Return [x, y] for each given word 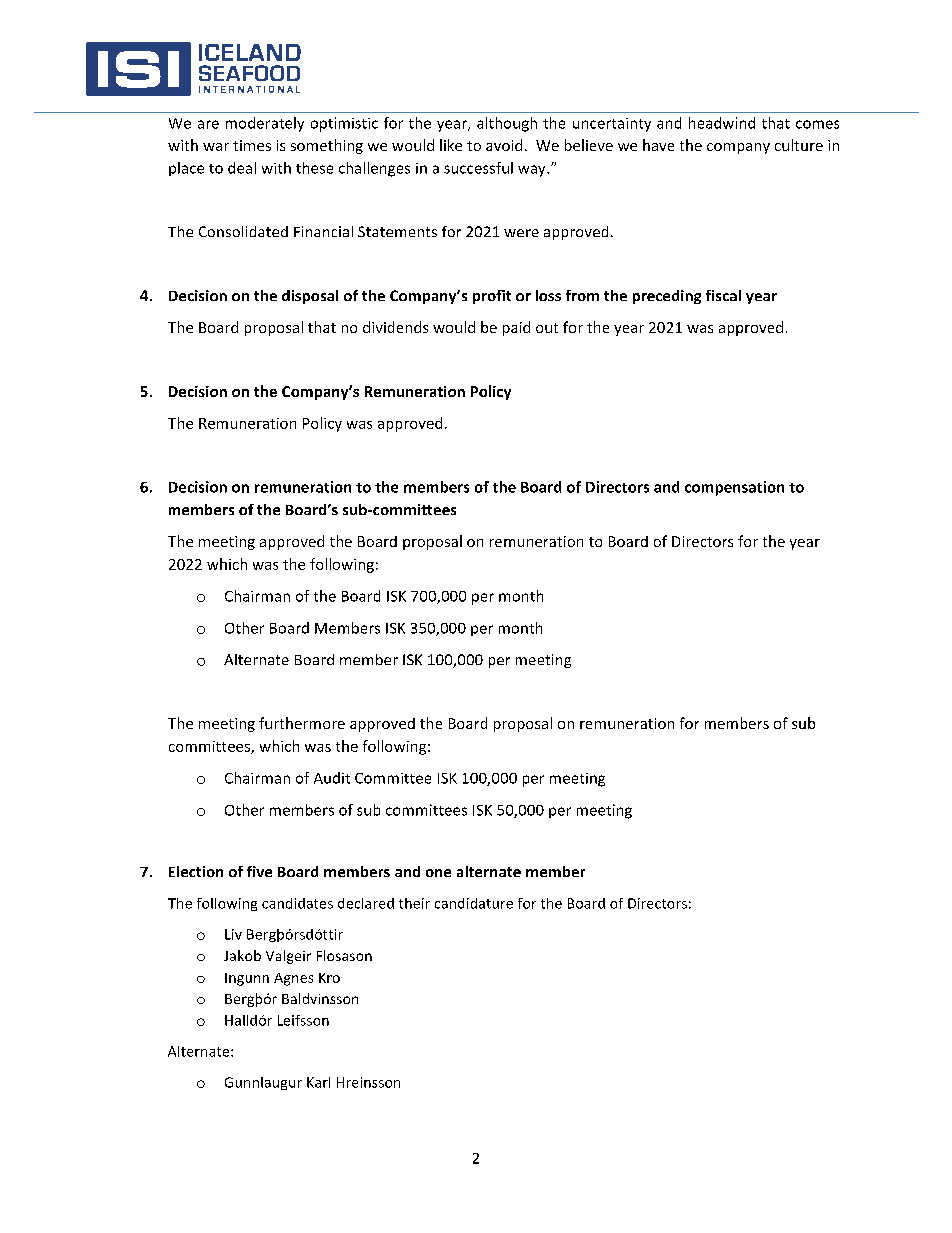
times [252, 145]
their [414, 903]
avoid [504, 145]
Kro [329, 978]
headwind [722, 123]
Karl [318, 1082]
